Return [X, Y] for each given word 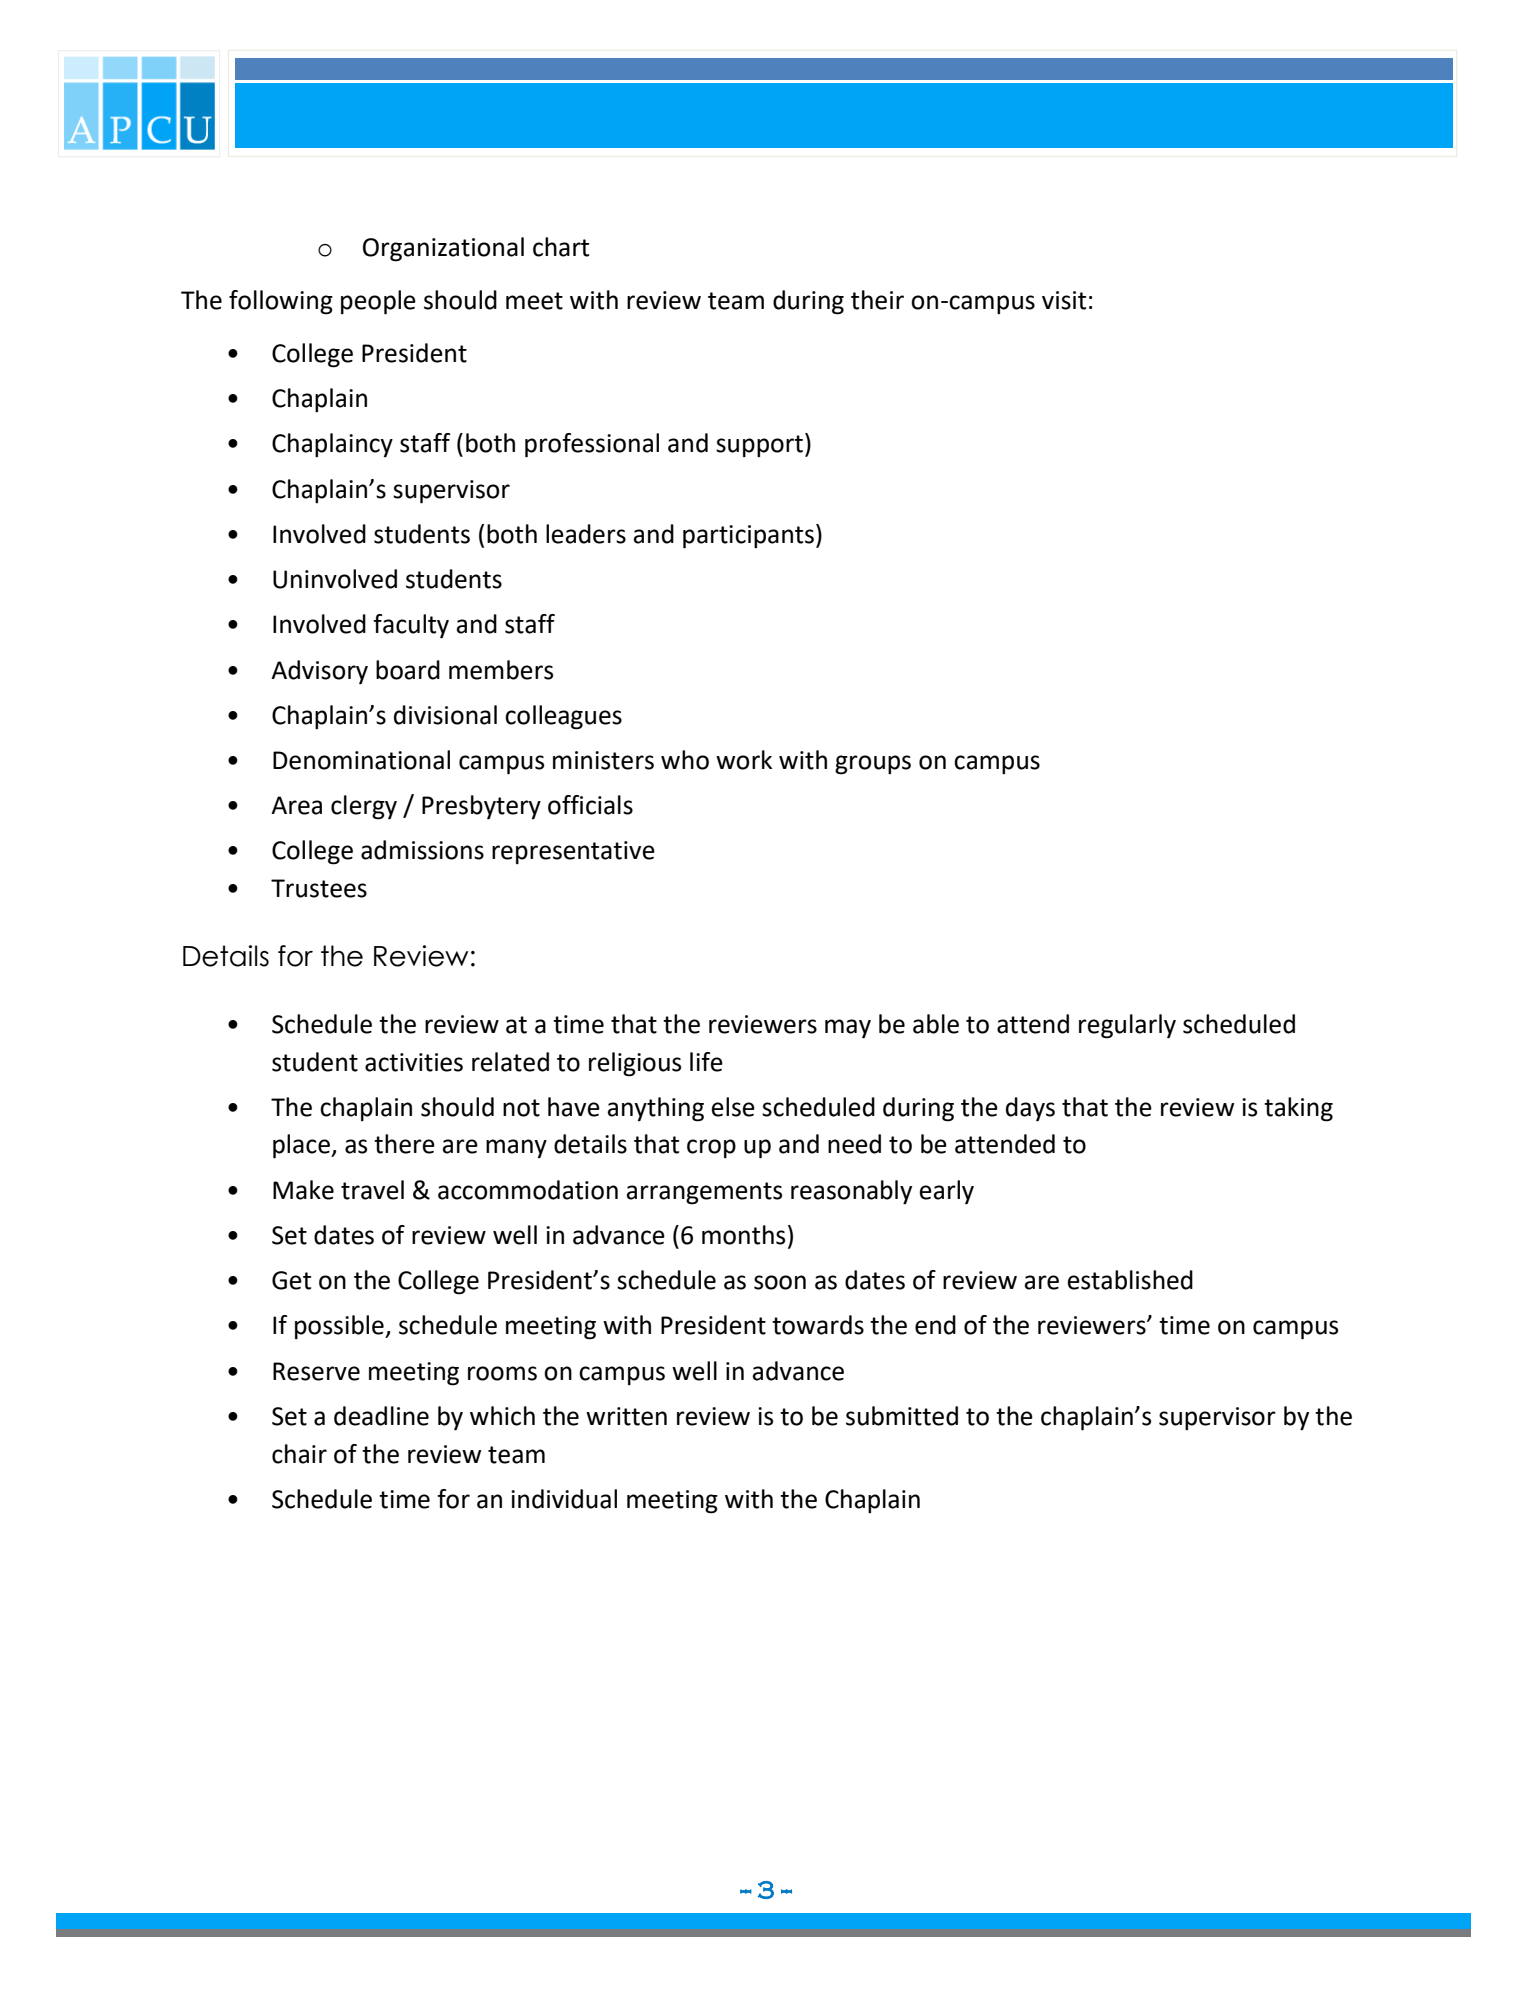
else [733, 1107]
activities [414, 1062]
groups [873, 765]
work [744, 760]
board [408, 670]
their [877, 300]
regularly [1127, 1026]
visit [1064, 300]
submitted [902, 1416]
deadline [381, 1416]
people [378, 302]
